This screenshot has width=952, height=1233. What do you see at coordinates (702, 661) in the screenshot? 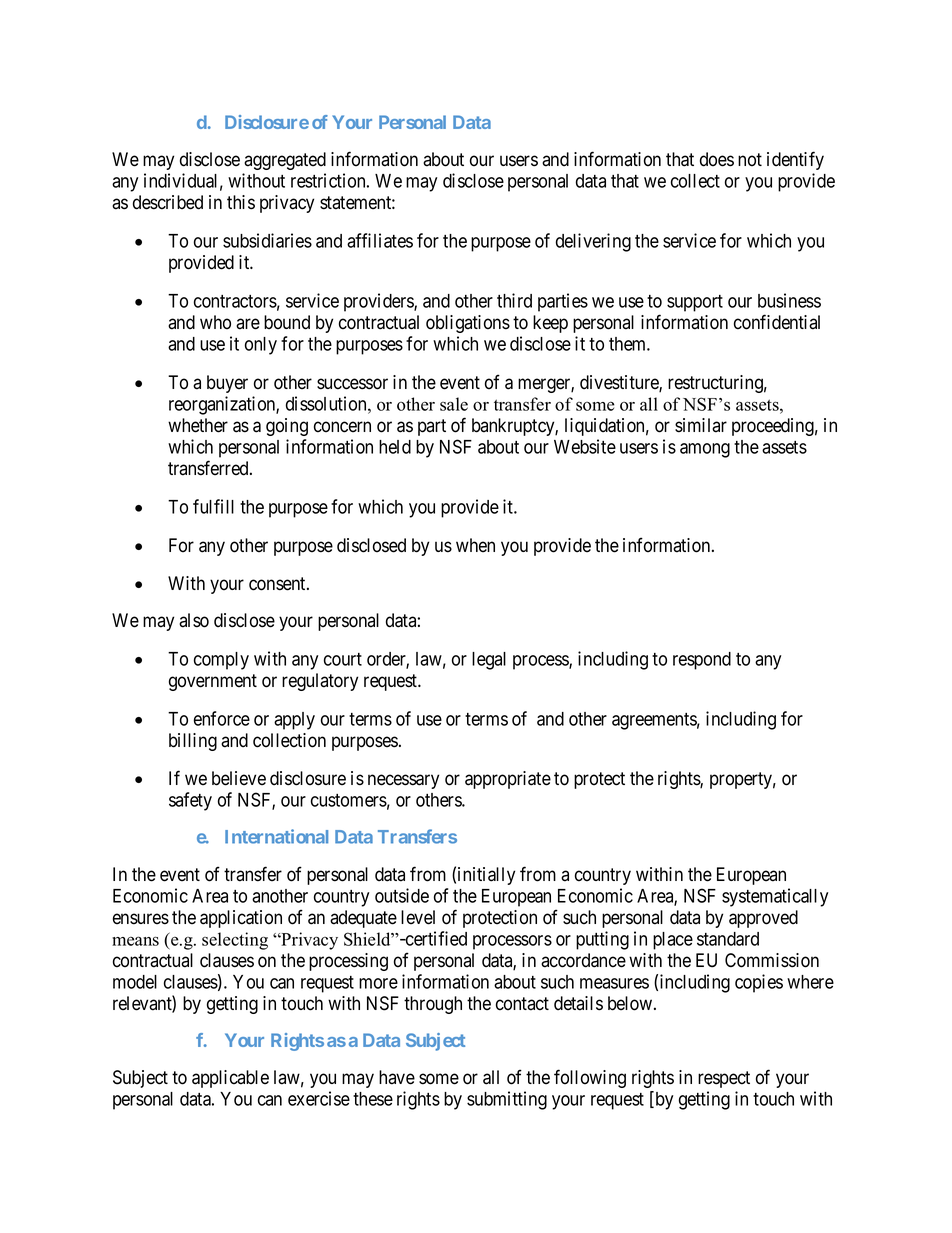
I see `respond` at bounding box center [702, 661].
